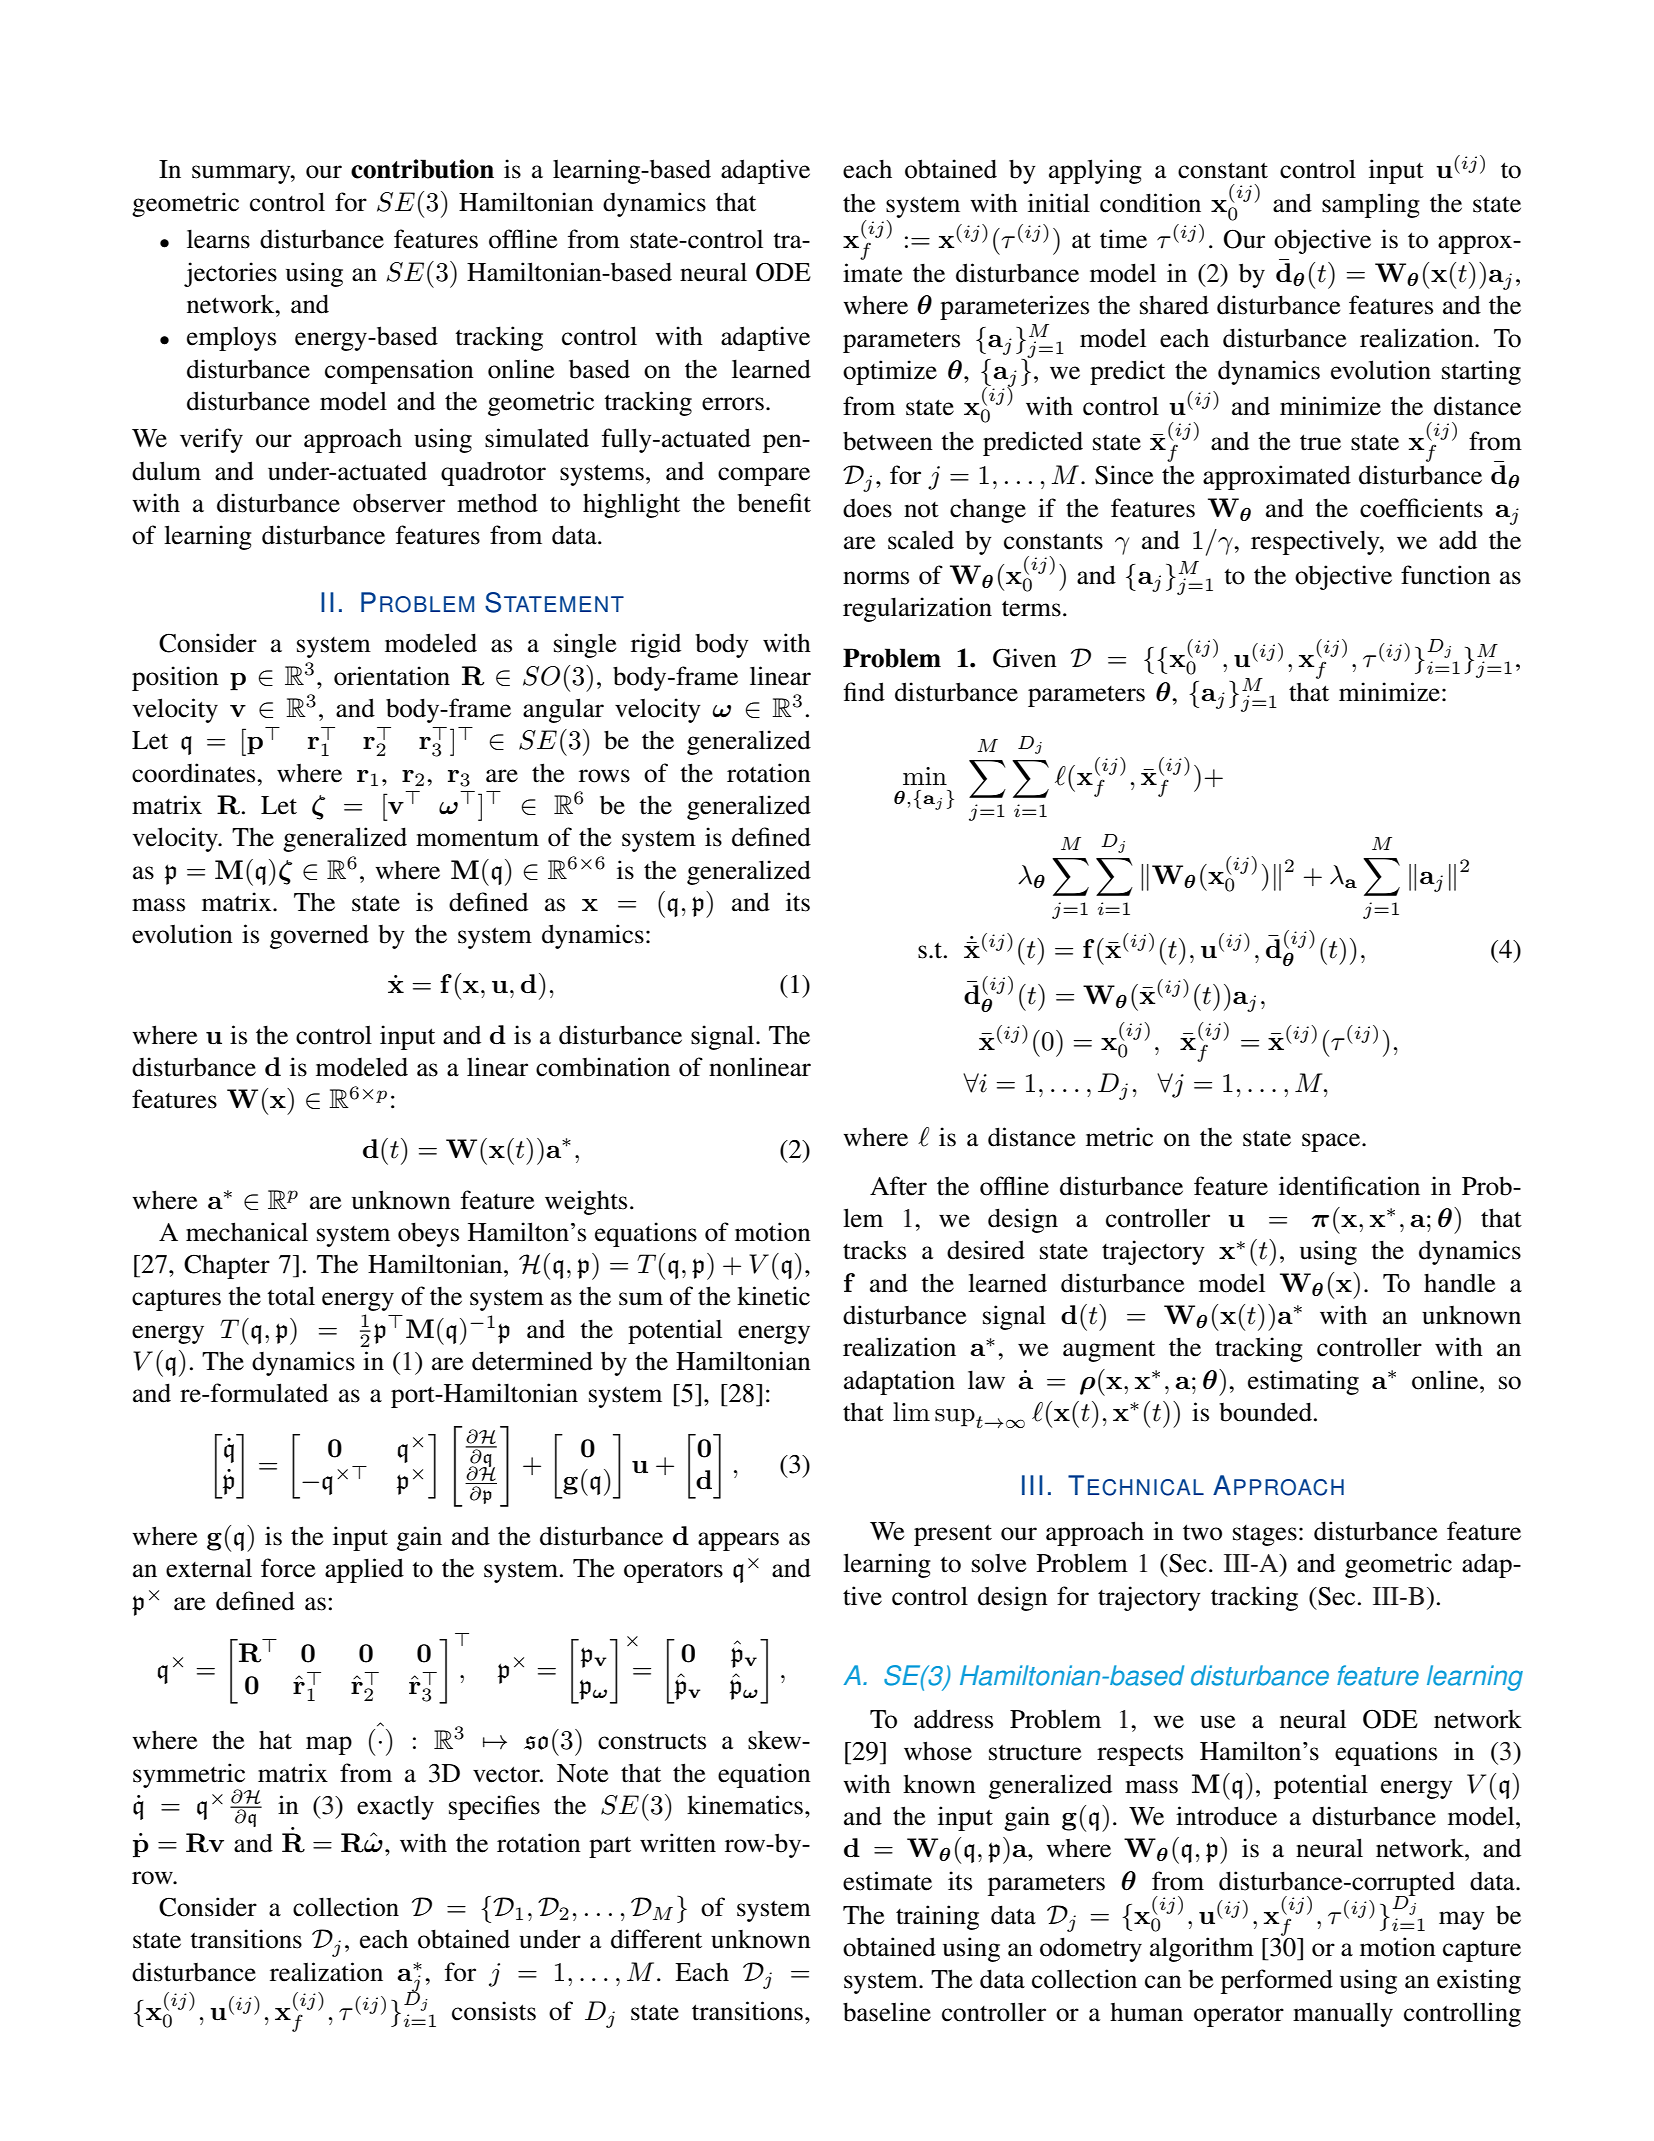  What do you see at coordinates (864, 692) in the page?
I see `find` at bounding box center [864, 692].
